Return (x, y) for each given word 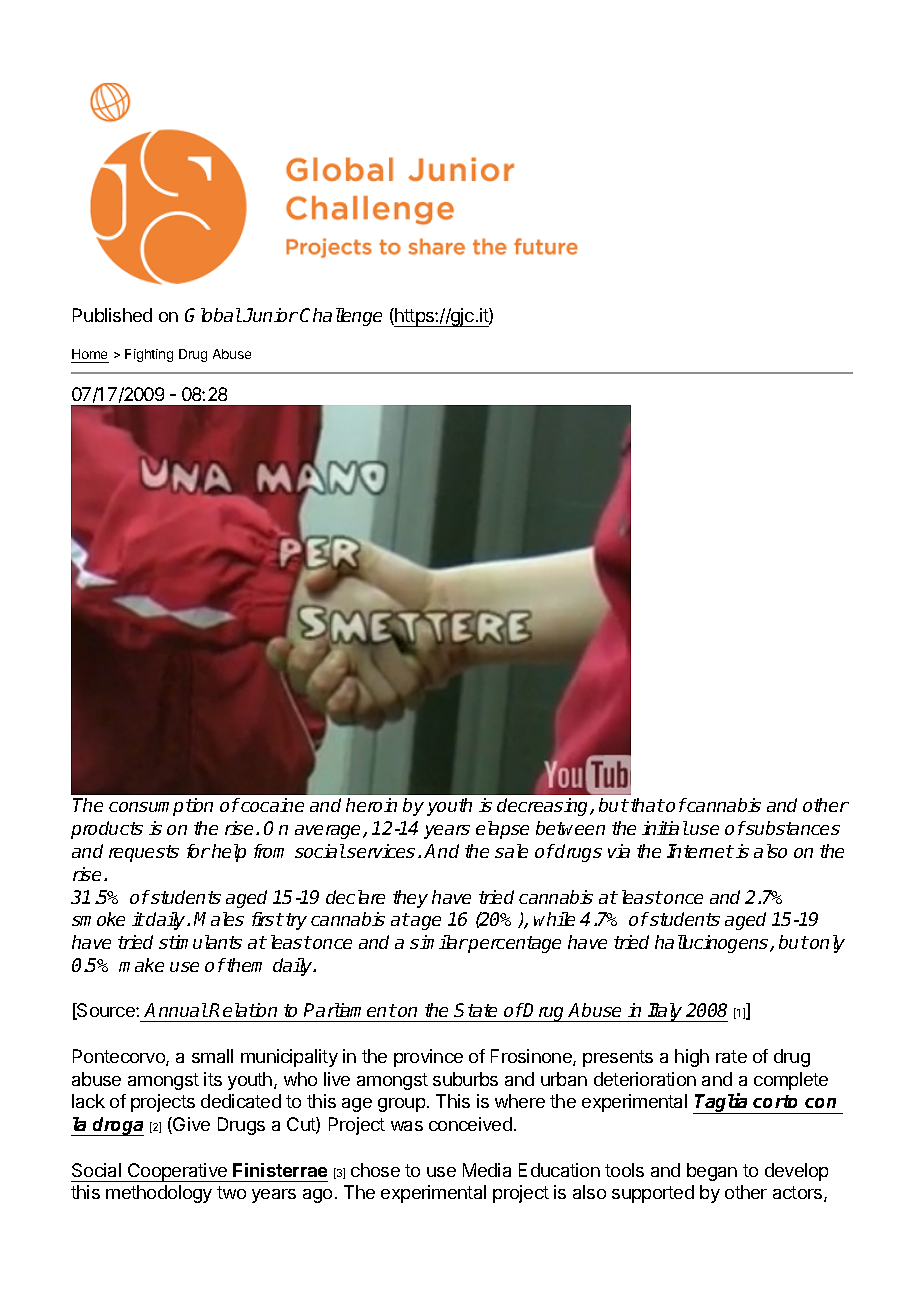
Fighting (149, 355)
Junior (270, 315)
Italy (665, 1012)
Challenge (341, 317)
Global (213, 315)
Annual (176, 1010)
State (475, 1010)
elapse (502, 830)
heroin (371, 805)
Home (89, 354)
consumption (161, 807)
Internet (700, 851)
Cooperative (177, 1172)
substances (792, 828)
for (198, 851)
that (648, 805)
